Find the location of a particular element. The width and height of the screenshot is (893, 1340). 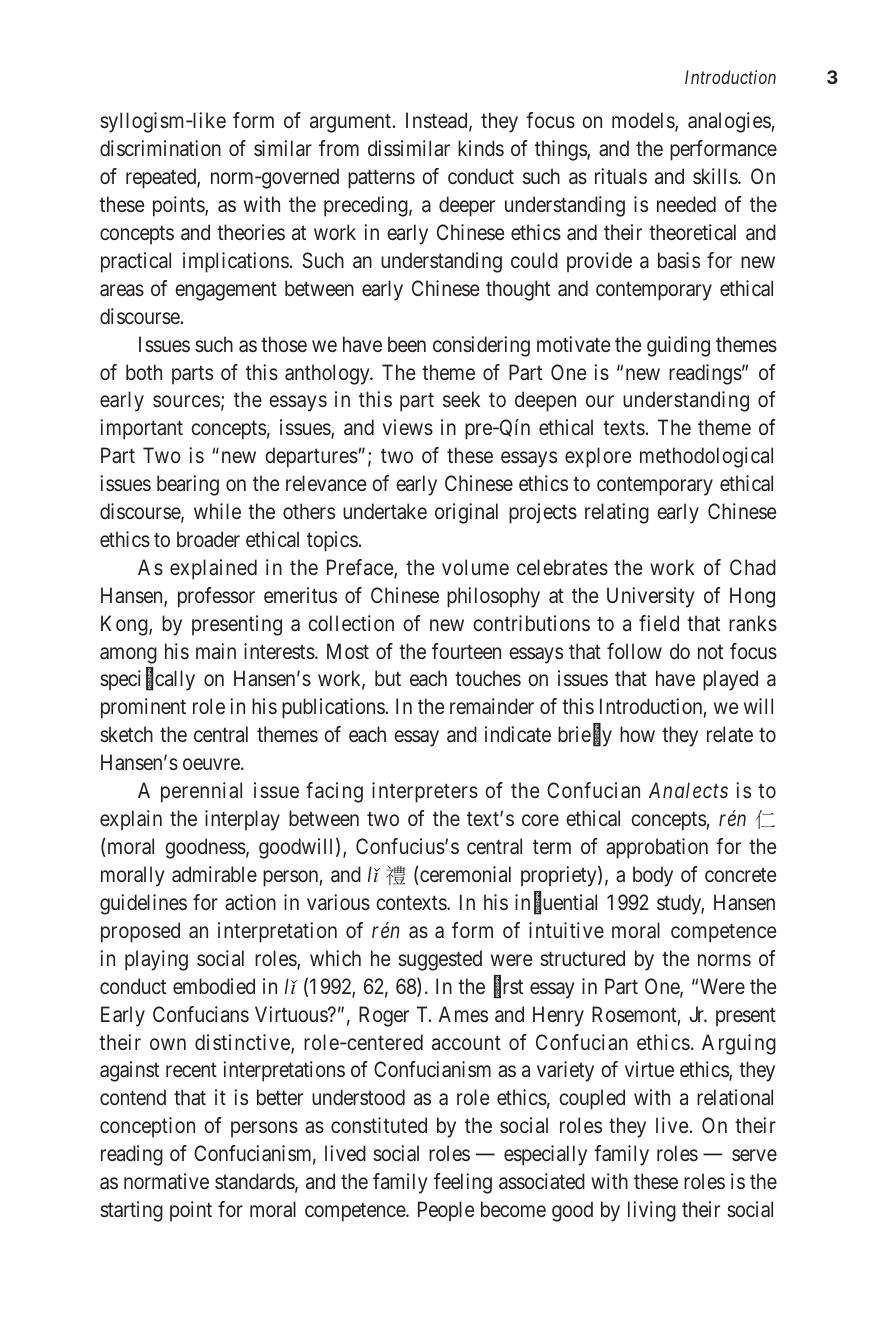

discrimination is located at coordinates (160, 148).
